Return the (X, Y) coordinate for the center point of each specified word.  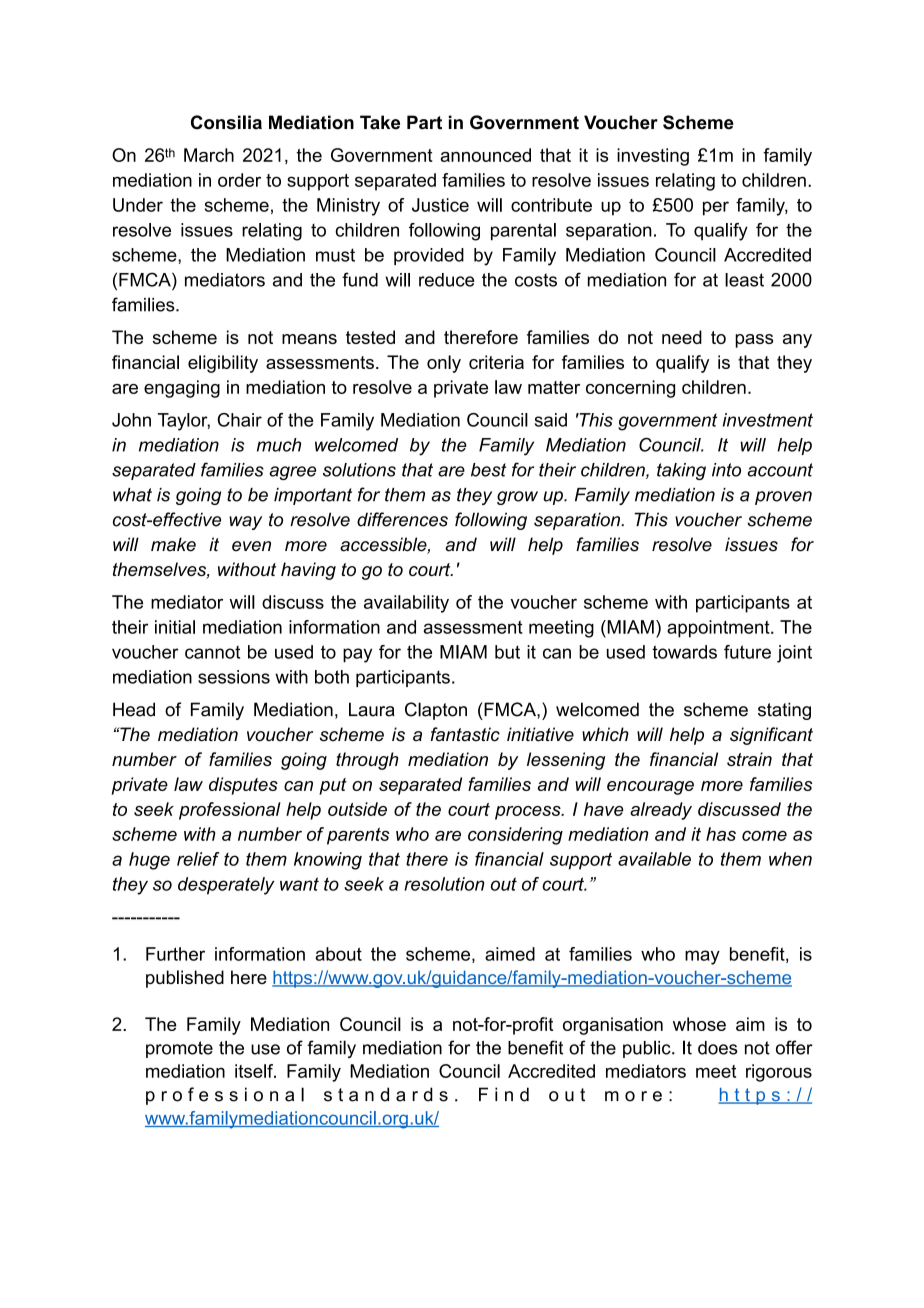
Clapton (436, 711)
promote (179, 1049)
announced (485, 155)
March (209, 155)
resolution (444, 884)
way (245, 523)
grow (517, 498)
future (747, 652)
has (721, 834)
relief (198, 859)
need (682, 337)
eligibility (223, 364)
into (726, 470)
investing (653, 157)
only (444, 364)
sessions (234, 677)
